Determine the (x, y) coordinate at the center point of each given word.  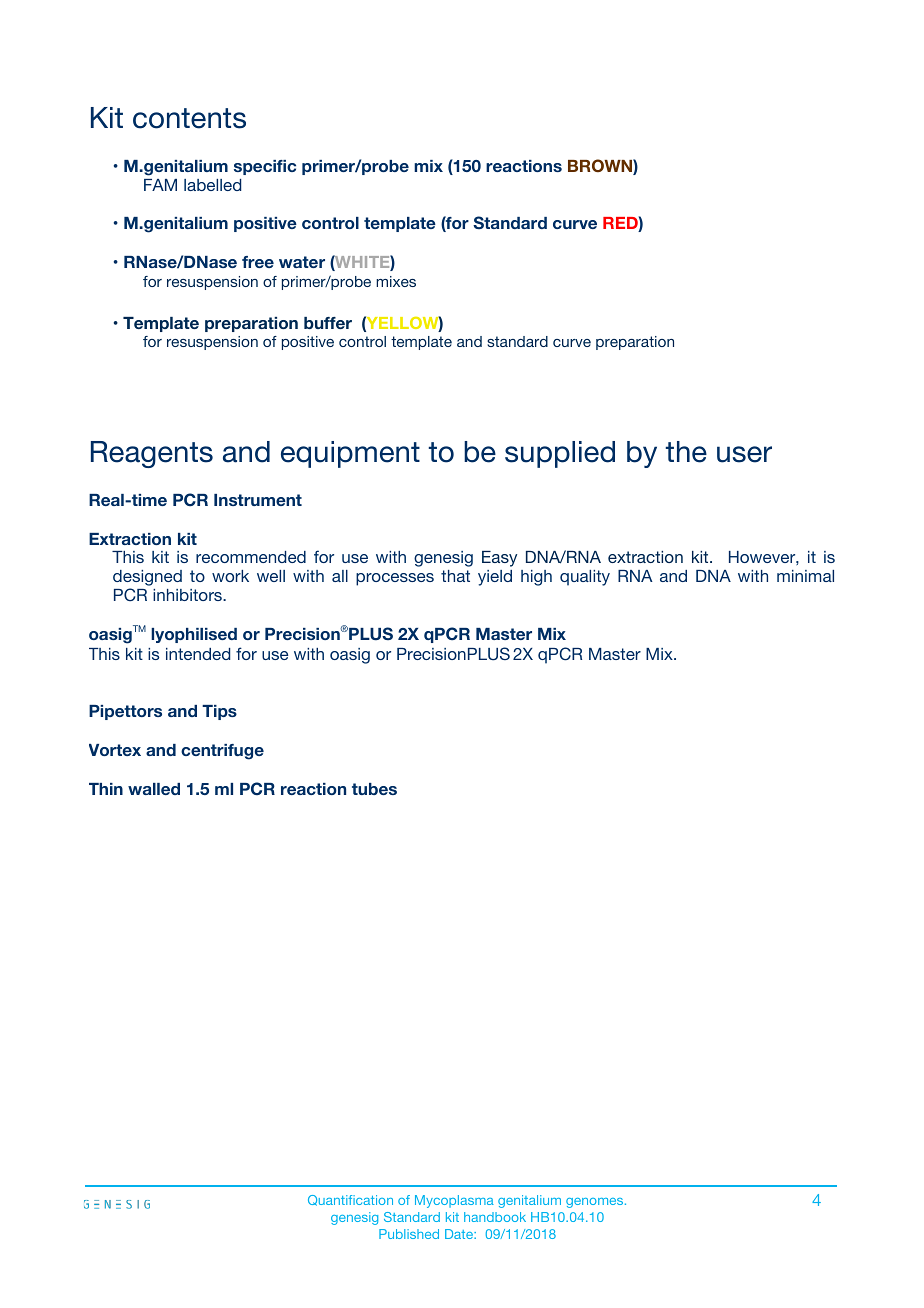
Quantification (350, 1200)
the (686, 452)
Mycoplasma (454, 1201)
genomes (596, 1203)
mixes (396, 281)
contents (189, 118)
